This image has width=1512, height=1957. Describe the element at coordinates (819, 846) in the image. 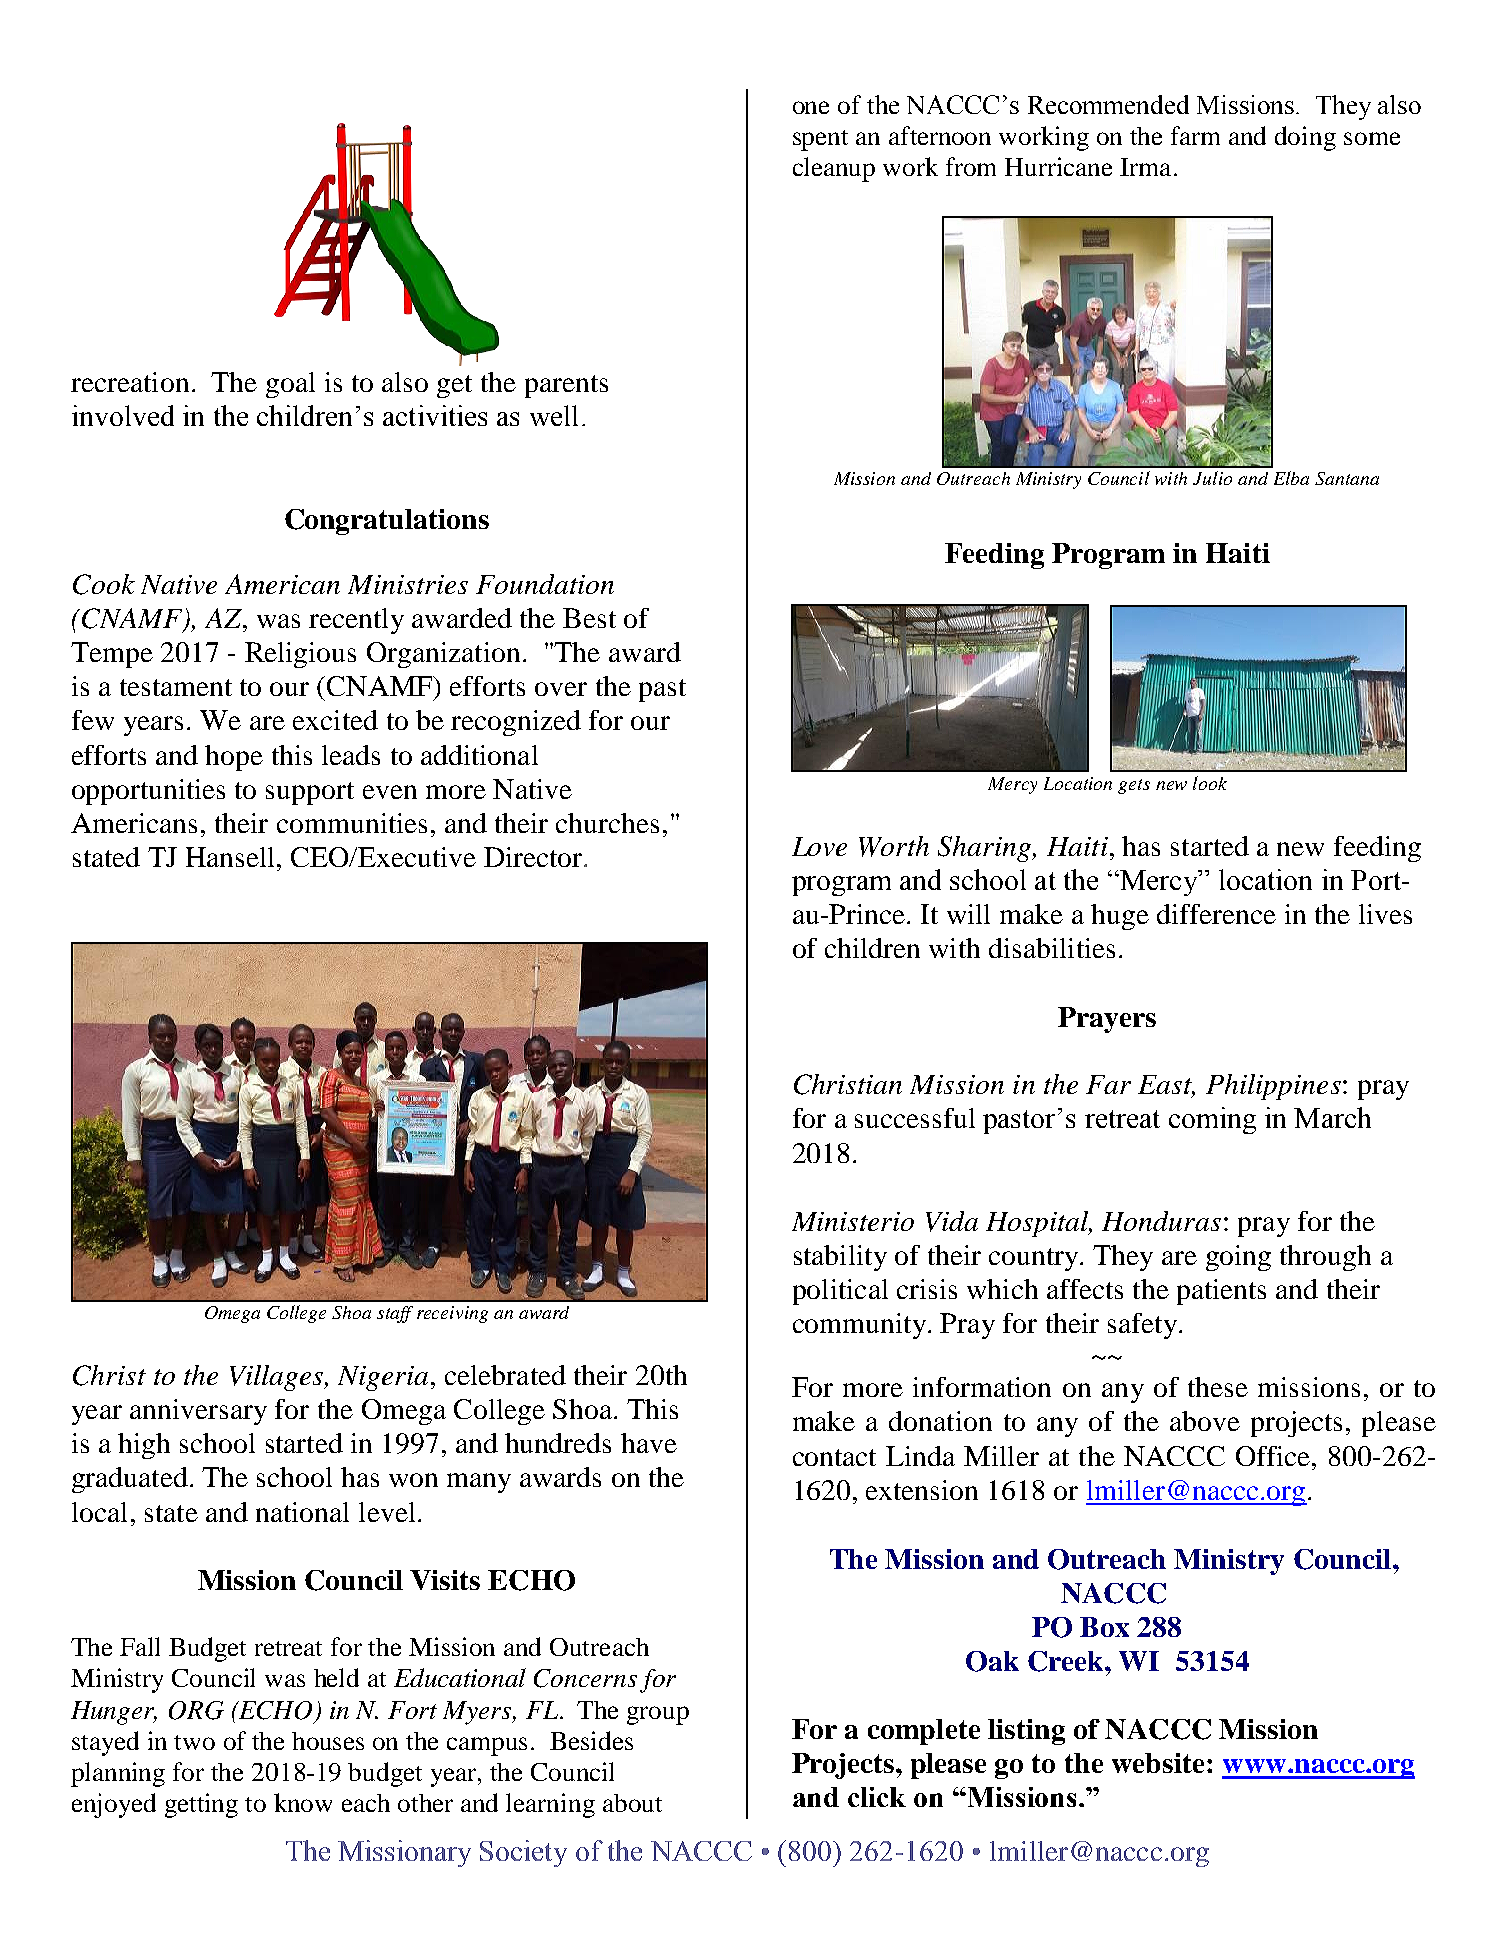

I see `Love` at that location.
